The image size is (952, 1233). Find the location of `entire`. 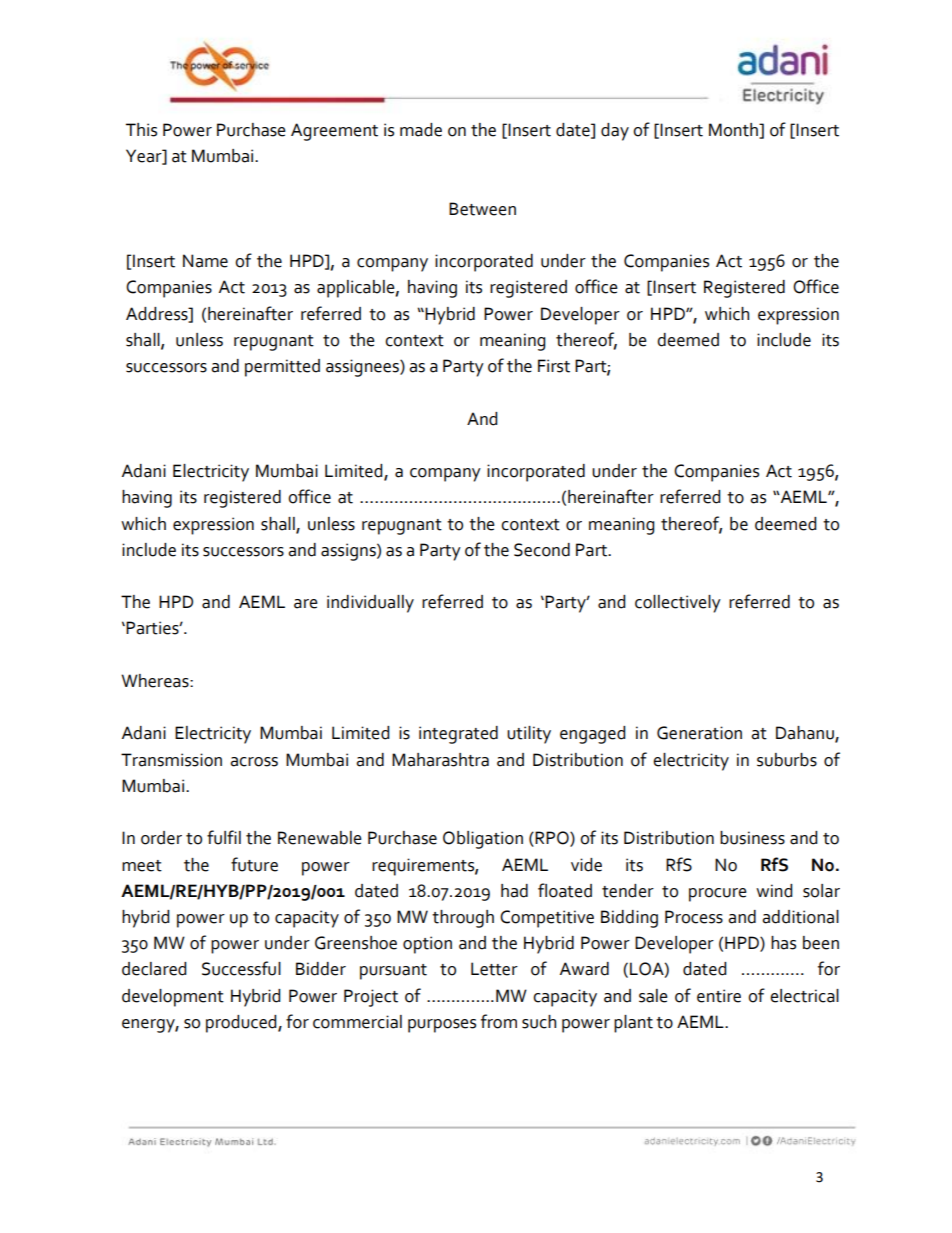

entire is located at coordinates (719, 996).
